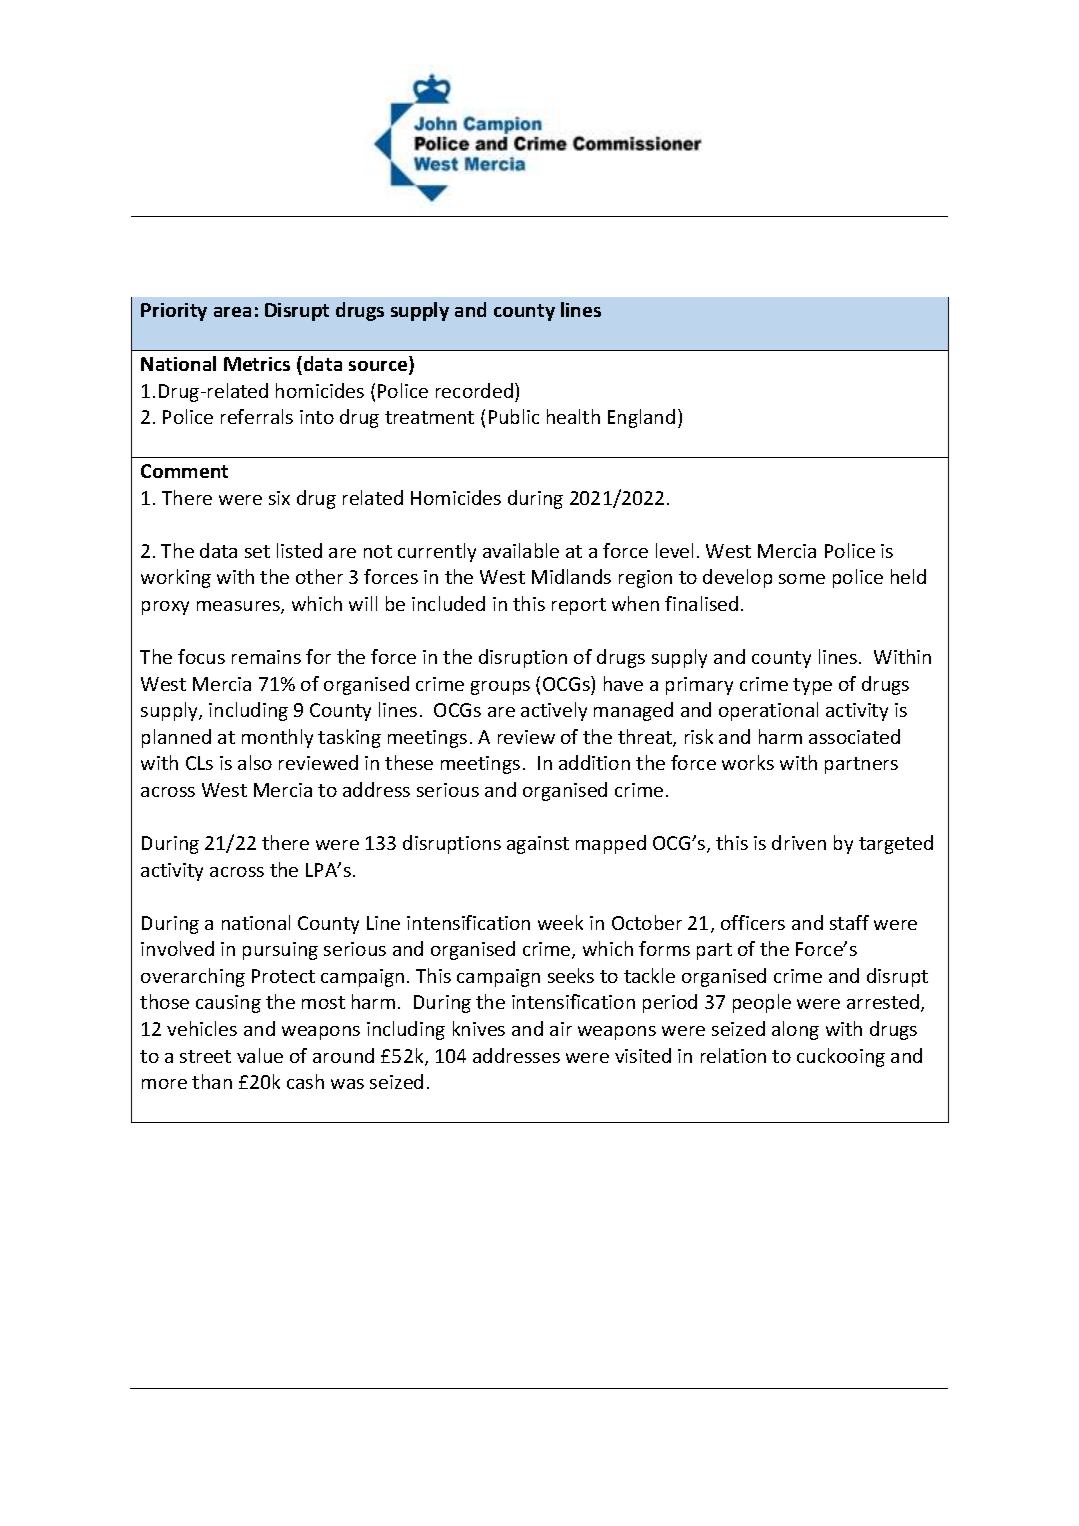 This screenshot has width=1079, height=1526. I want to click on value, so click(260, 1055).
